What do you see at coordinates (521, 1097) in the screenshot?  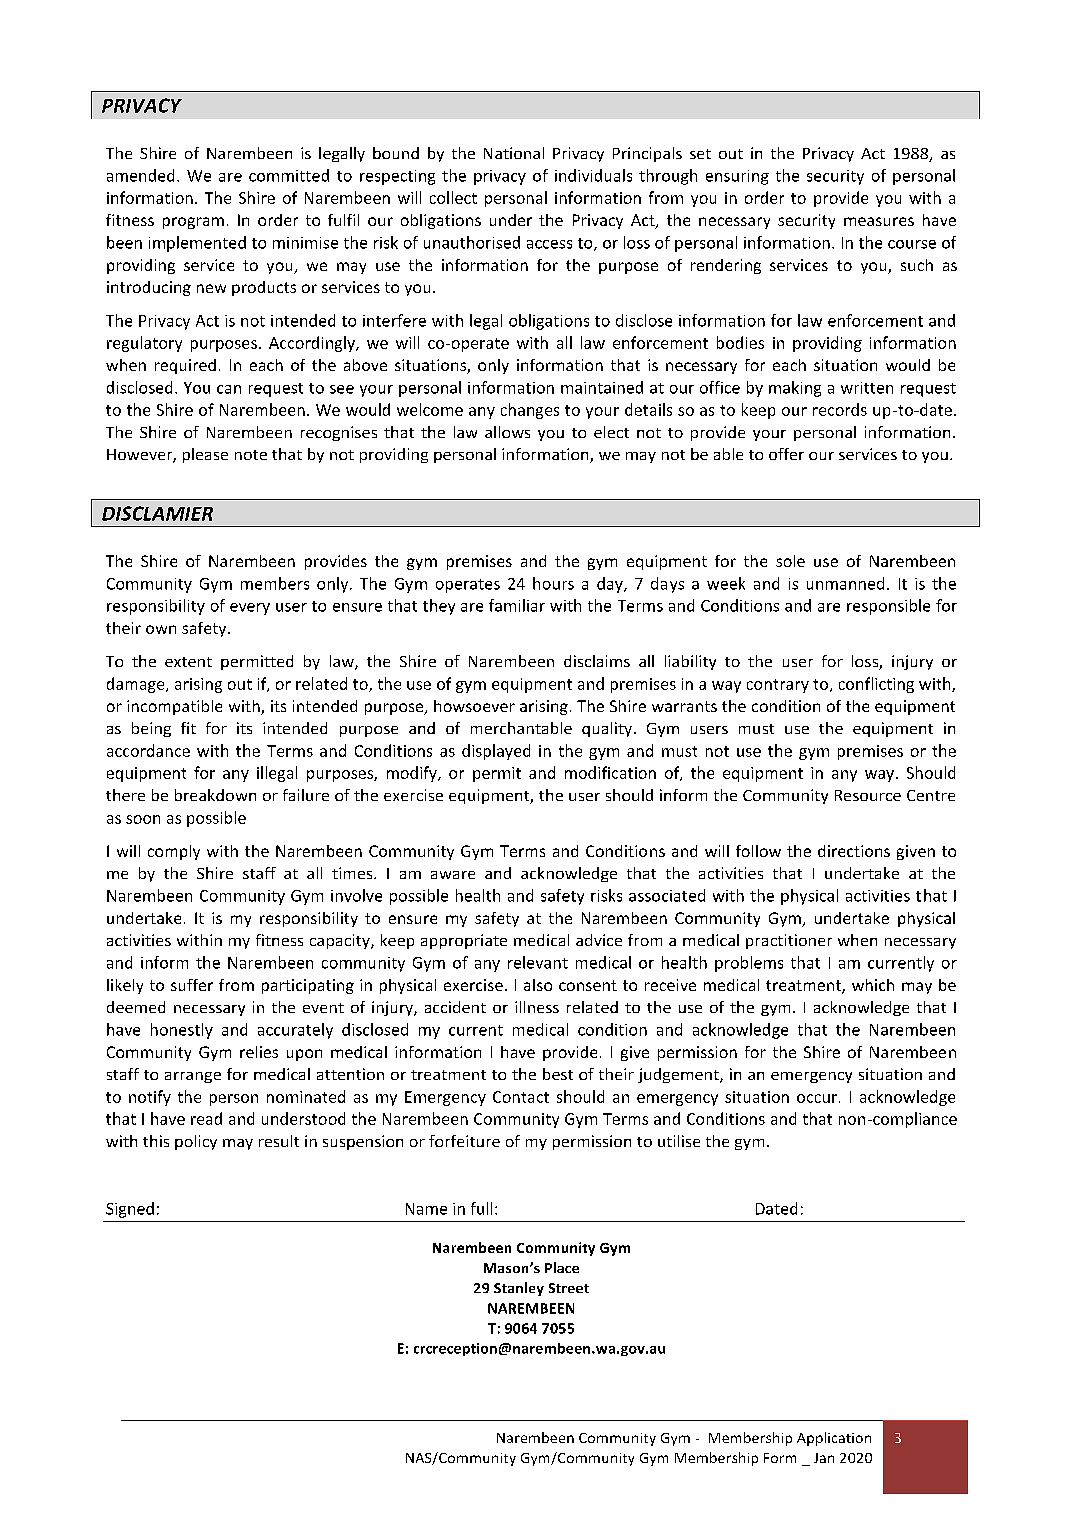 I see `Contact` at bounding box center [521, 1097].
